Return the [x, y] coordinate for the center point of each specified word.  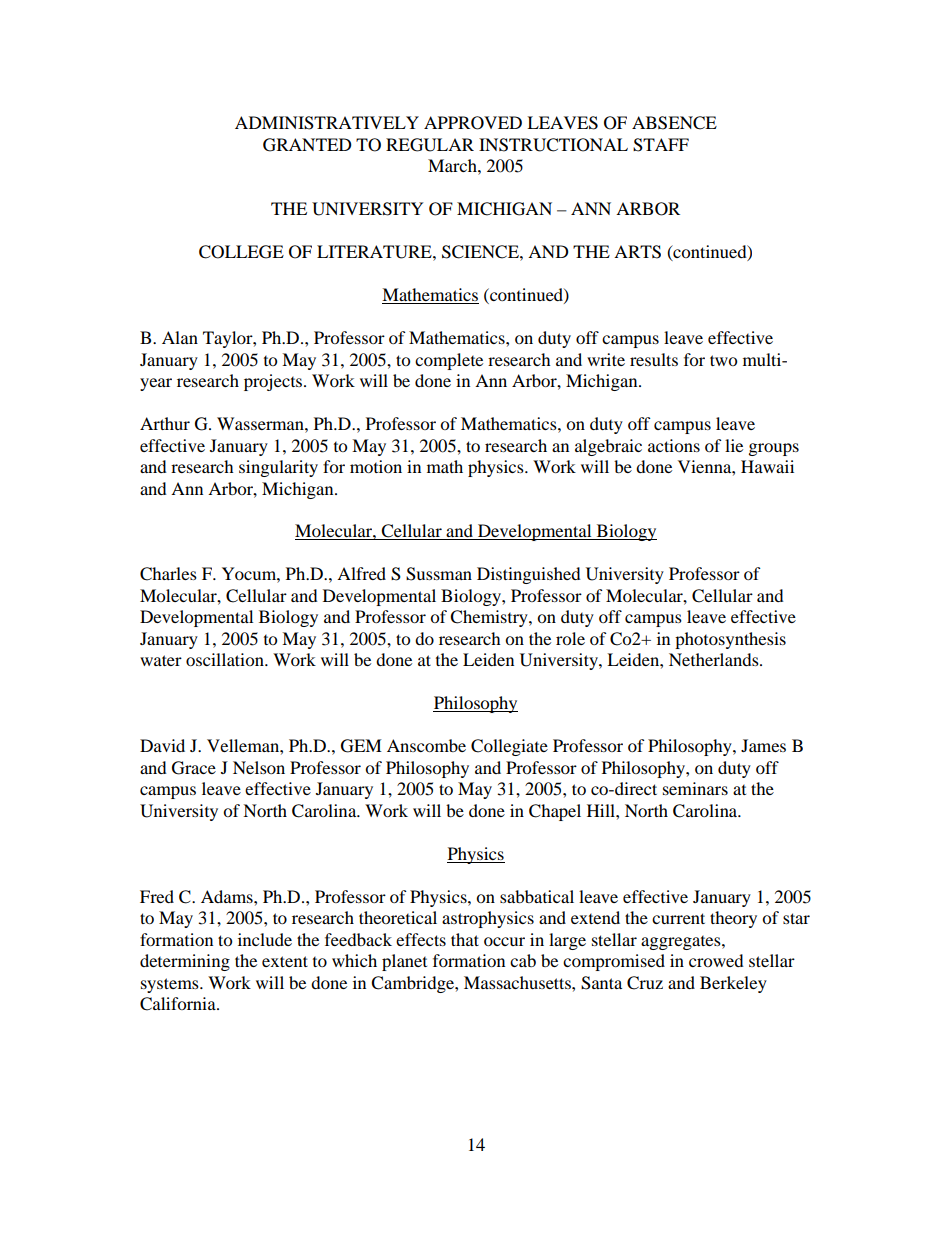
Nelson [259, 767]
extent [285, 961]
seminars [695, 788]
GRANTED [307, 145]
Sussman [439, 574]
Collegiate [509, 747]
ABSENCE [674, 123]
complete [449, 361]
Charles [168, 574]
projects [274, 382]
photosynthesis [730, 640]
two [723, 360]
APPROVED [473, 123]
